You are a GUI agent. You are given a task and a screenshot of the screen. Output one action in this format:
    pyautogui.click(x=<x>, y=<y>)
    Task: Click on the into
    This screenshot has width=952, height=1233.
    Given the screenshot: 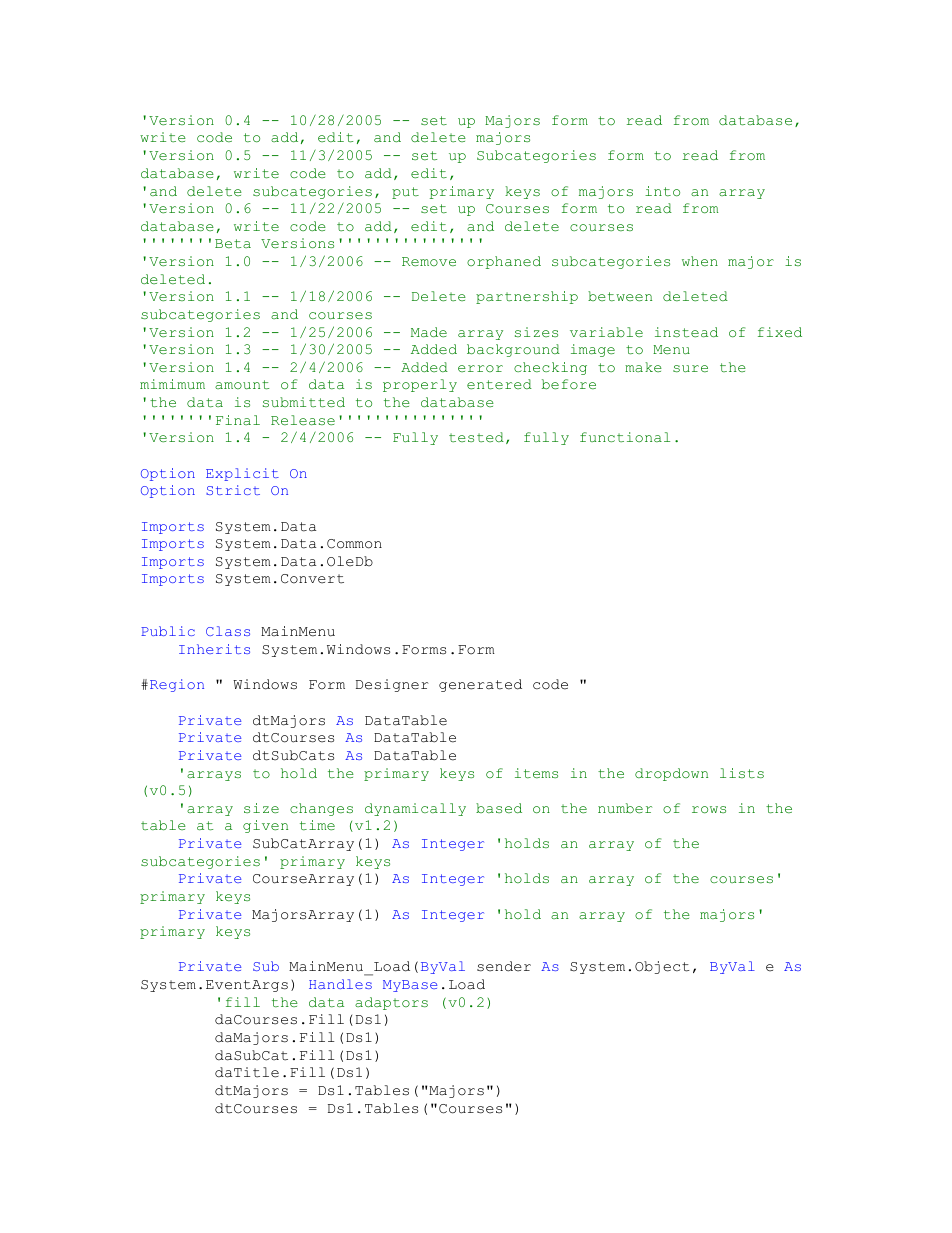 What is the action you would take?
    pyautogui.click(x=662, y=191)
